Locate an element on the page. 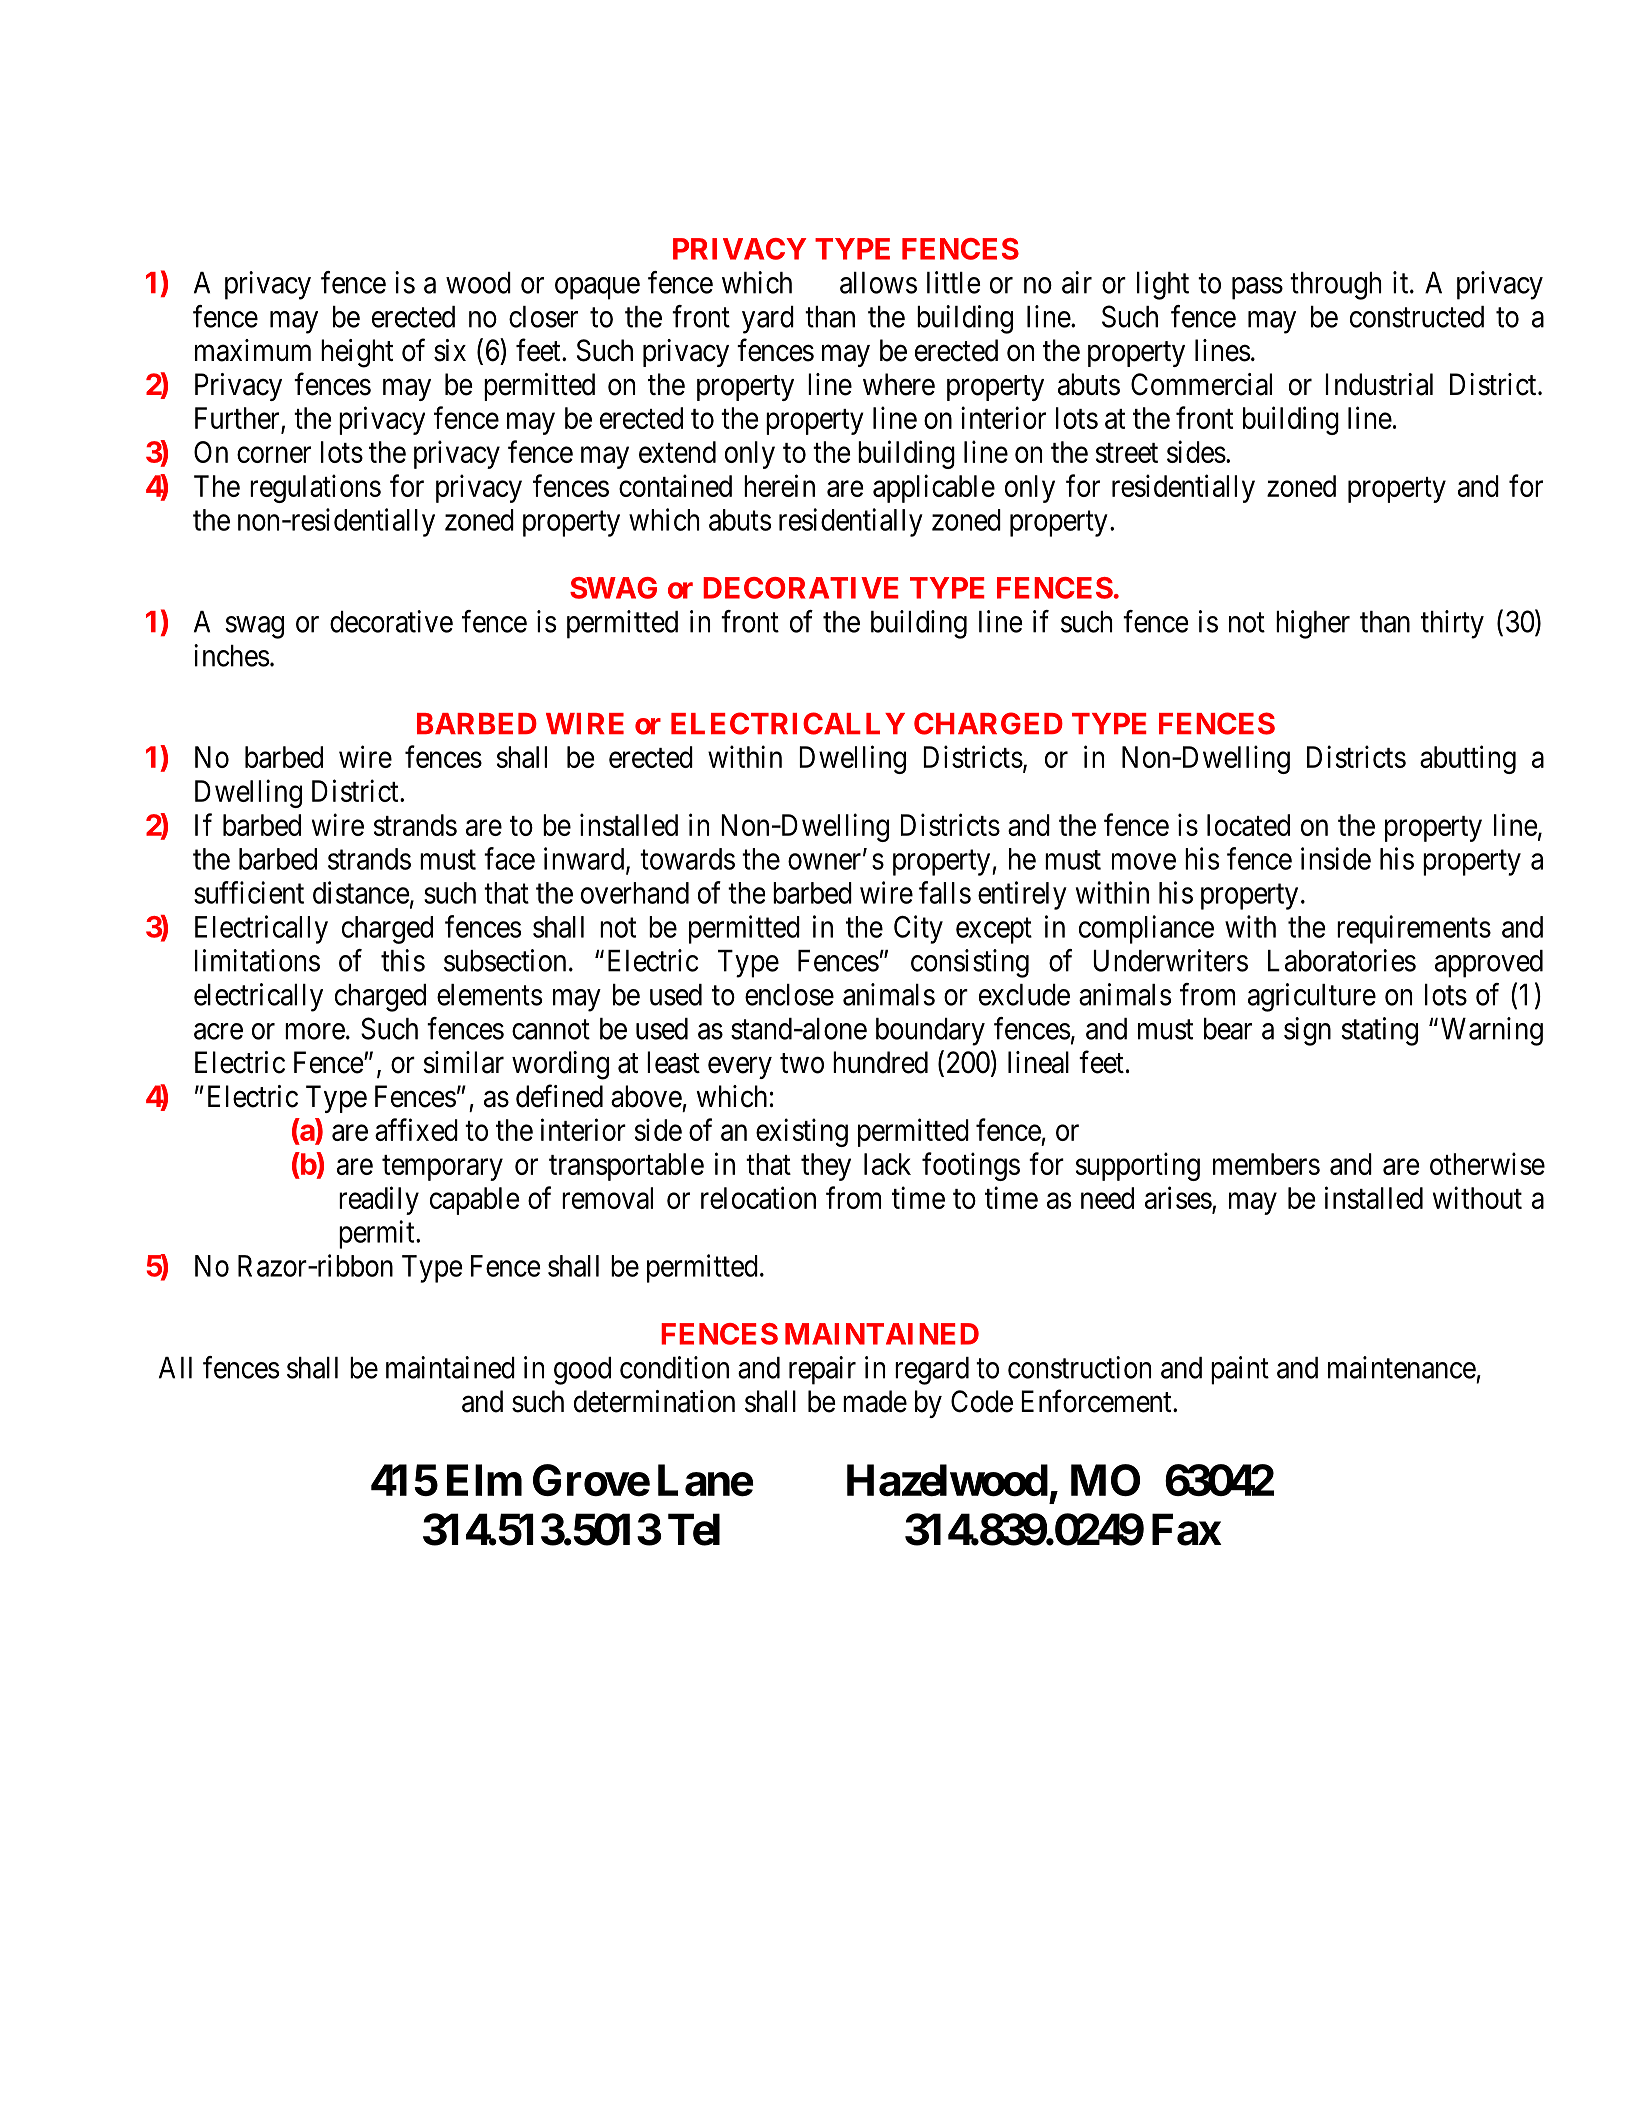 The width and height of the image is (1640, 2123). inward is located at coordinates (585, 859).
